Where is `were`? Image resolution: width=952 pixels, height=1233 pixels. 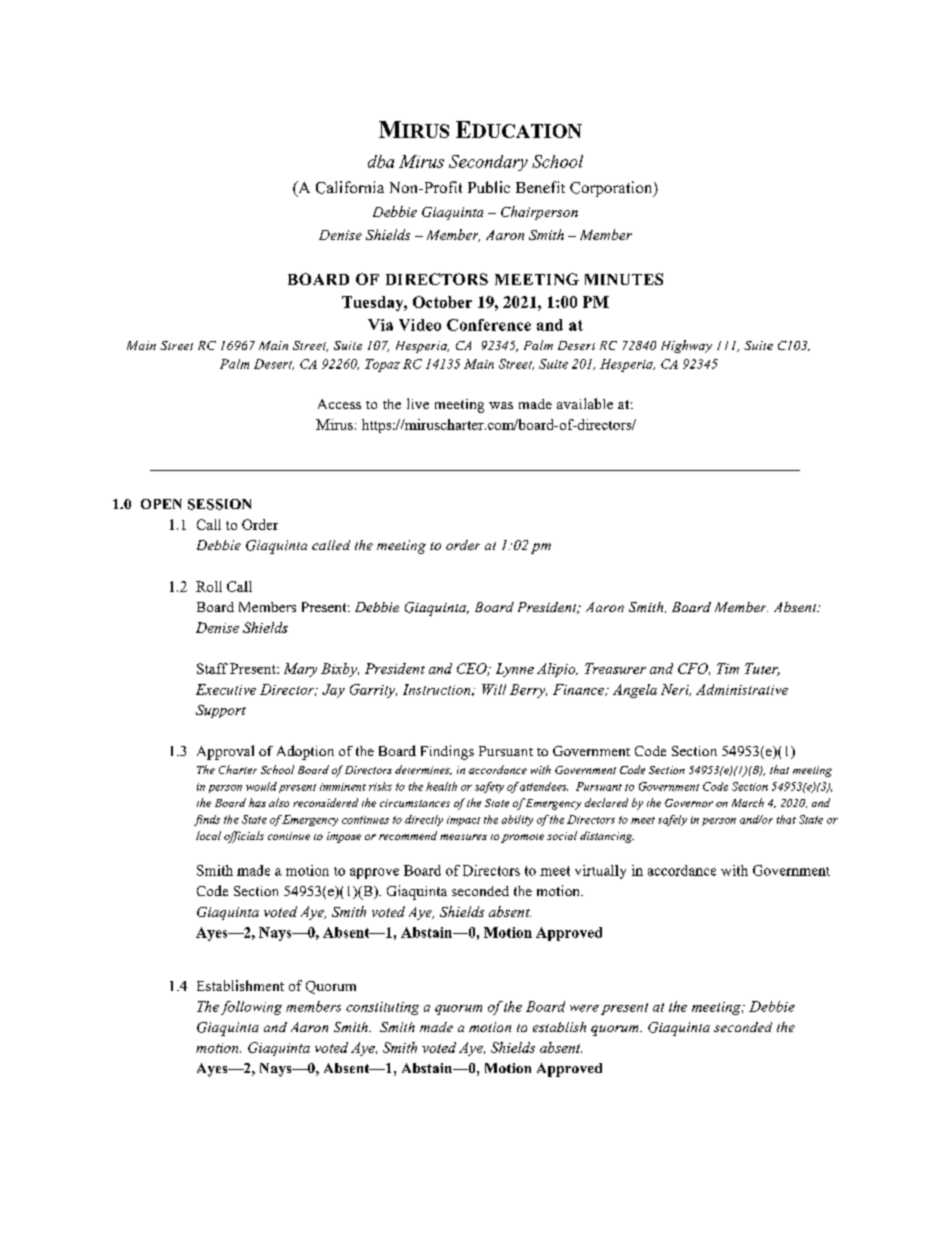 were is located at coordinates (584, 1008).
